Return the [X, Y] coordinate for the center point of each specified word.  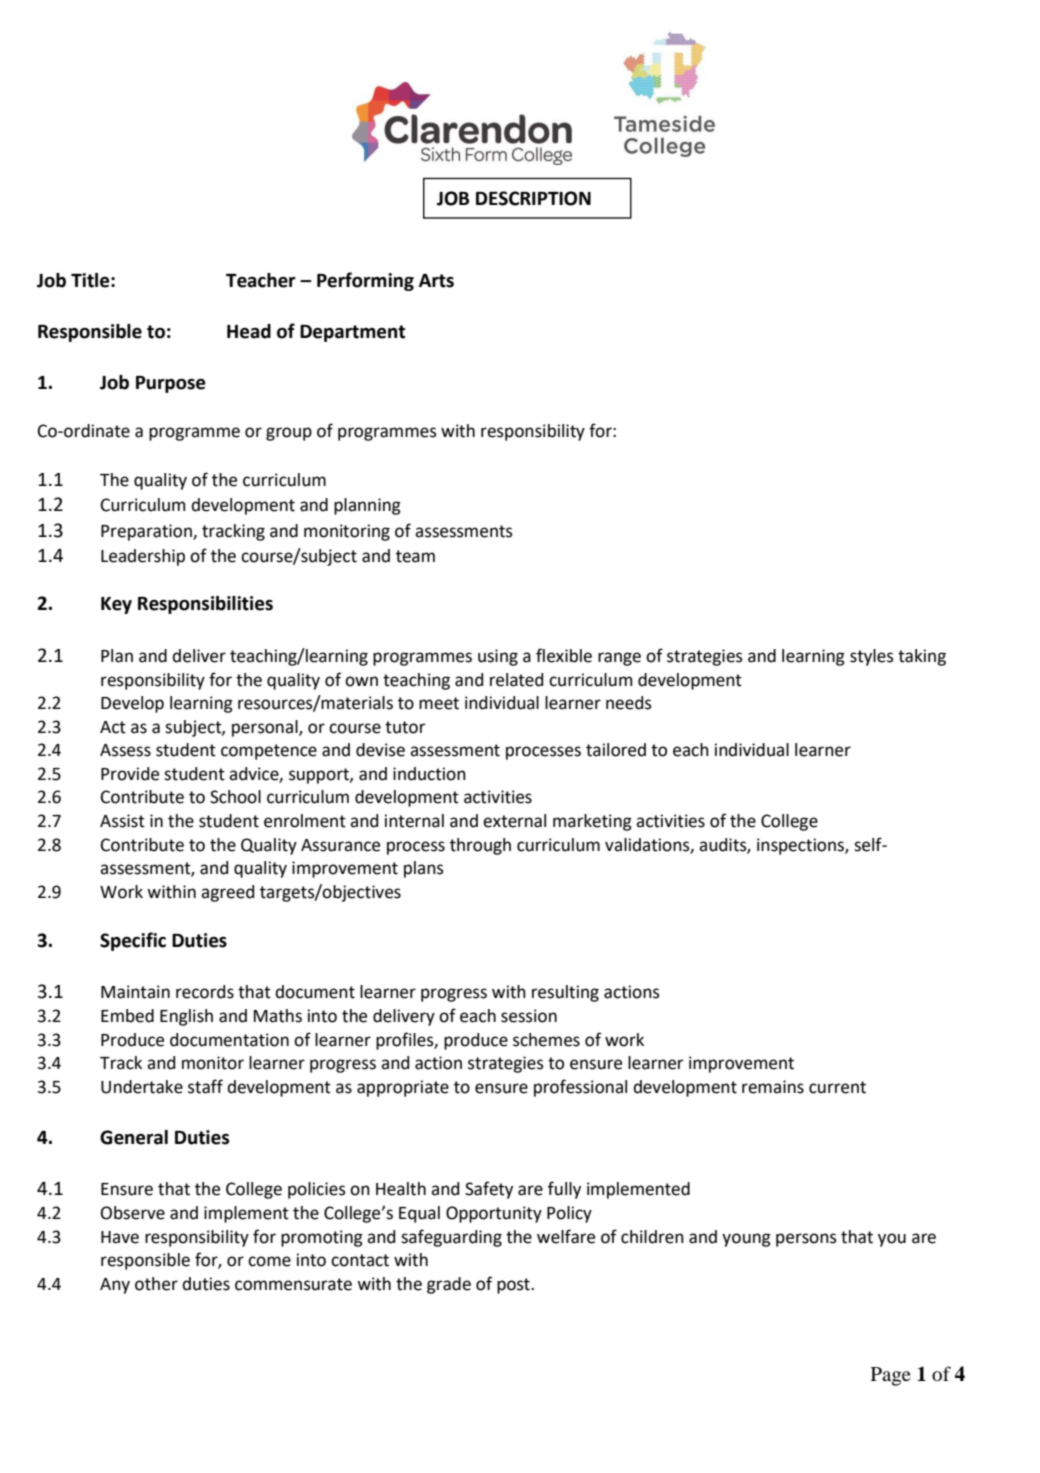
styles [872, 657]
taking [922, 657]
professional [580, 1088]
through [480, 846]
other [156, 1284]
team [415, 556]
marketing [592, 822]
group [289, 434]
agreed [227, 893]
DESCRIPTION [533, 198]
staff [205, 1086]
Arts [436, 281]
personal [266, 728]
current [837, 1087]
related [516, 680]
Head [249, 331]
